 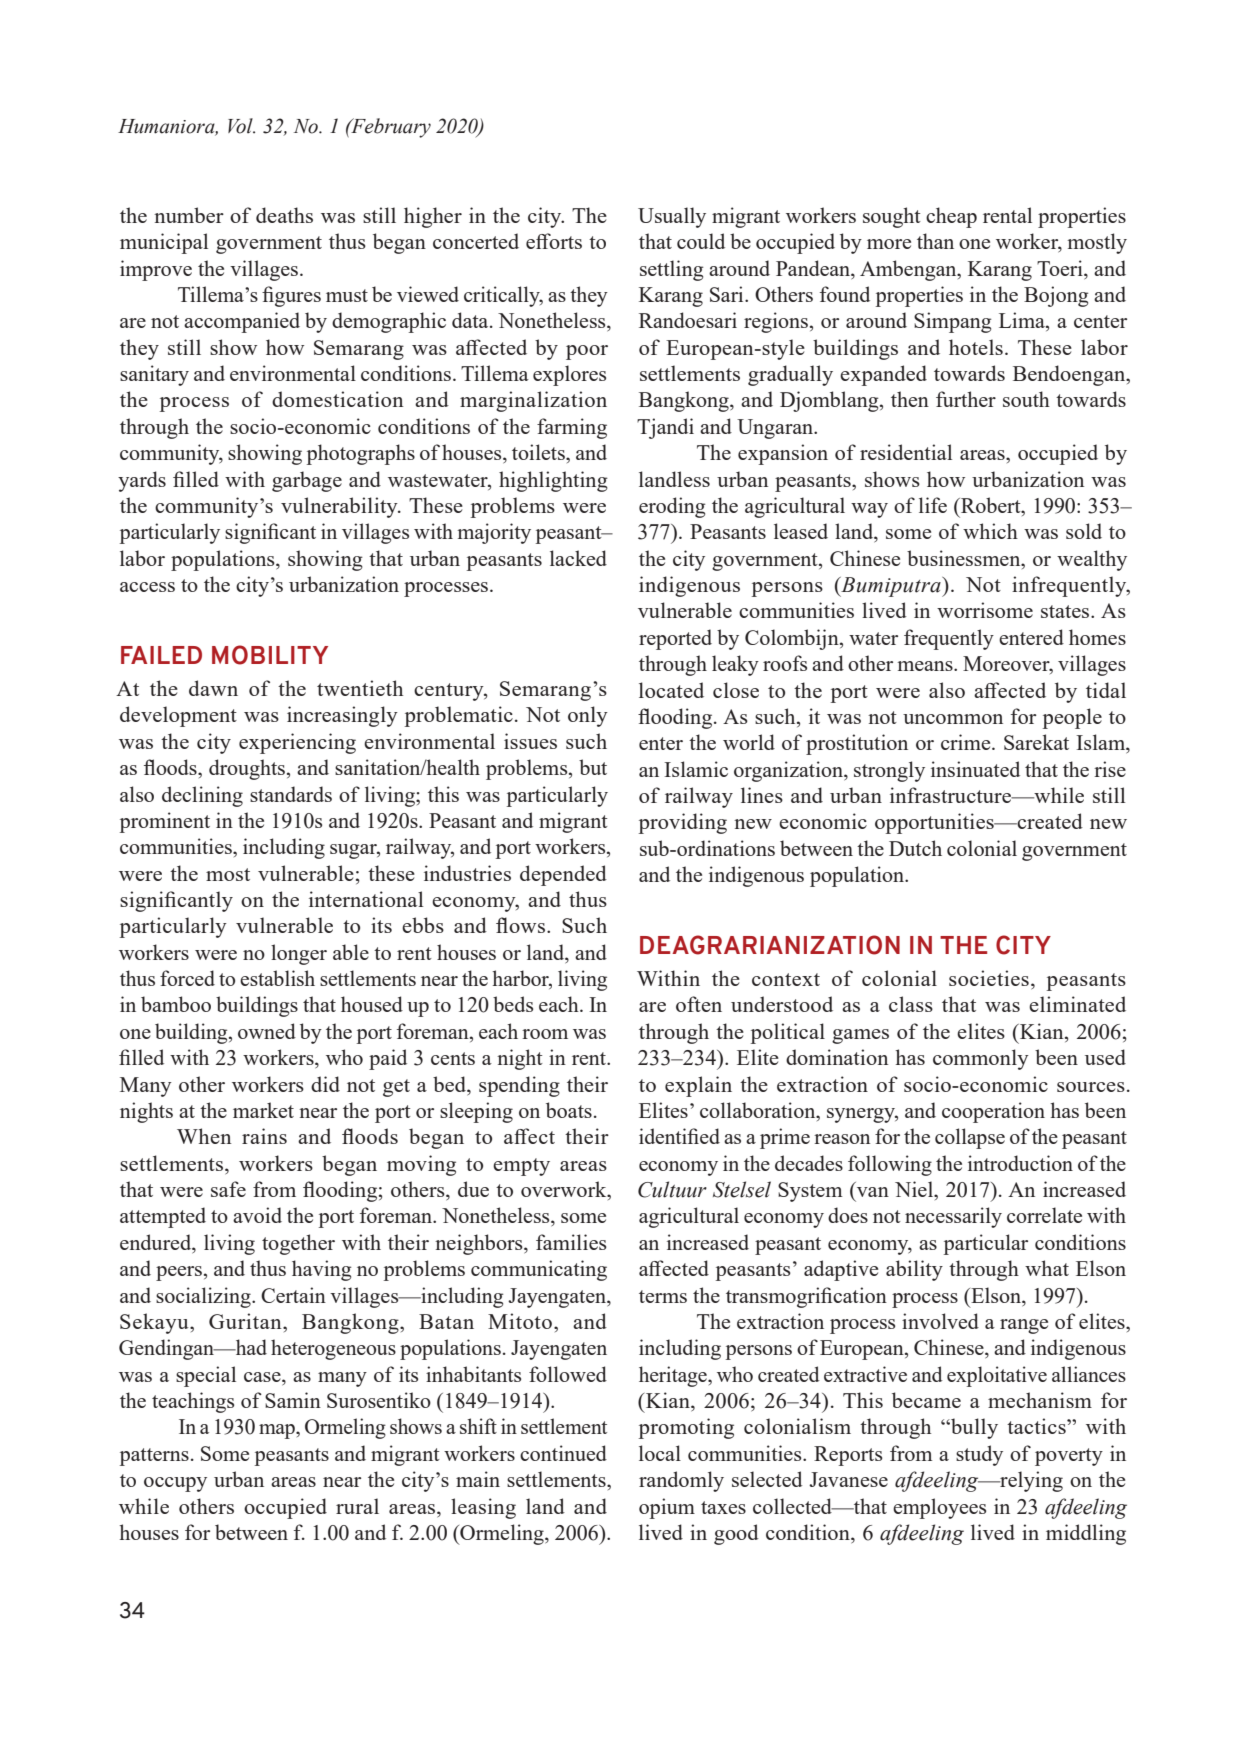 What do you see at coordinates (578, 558) in the screenshot?
I see `lacked` at bounding box center [578, 558].
